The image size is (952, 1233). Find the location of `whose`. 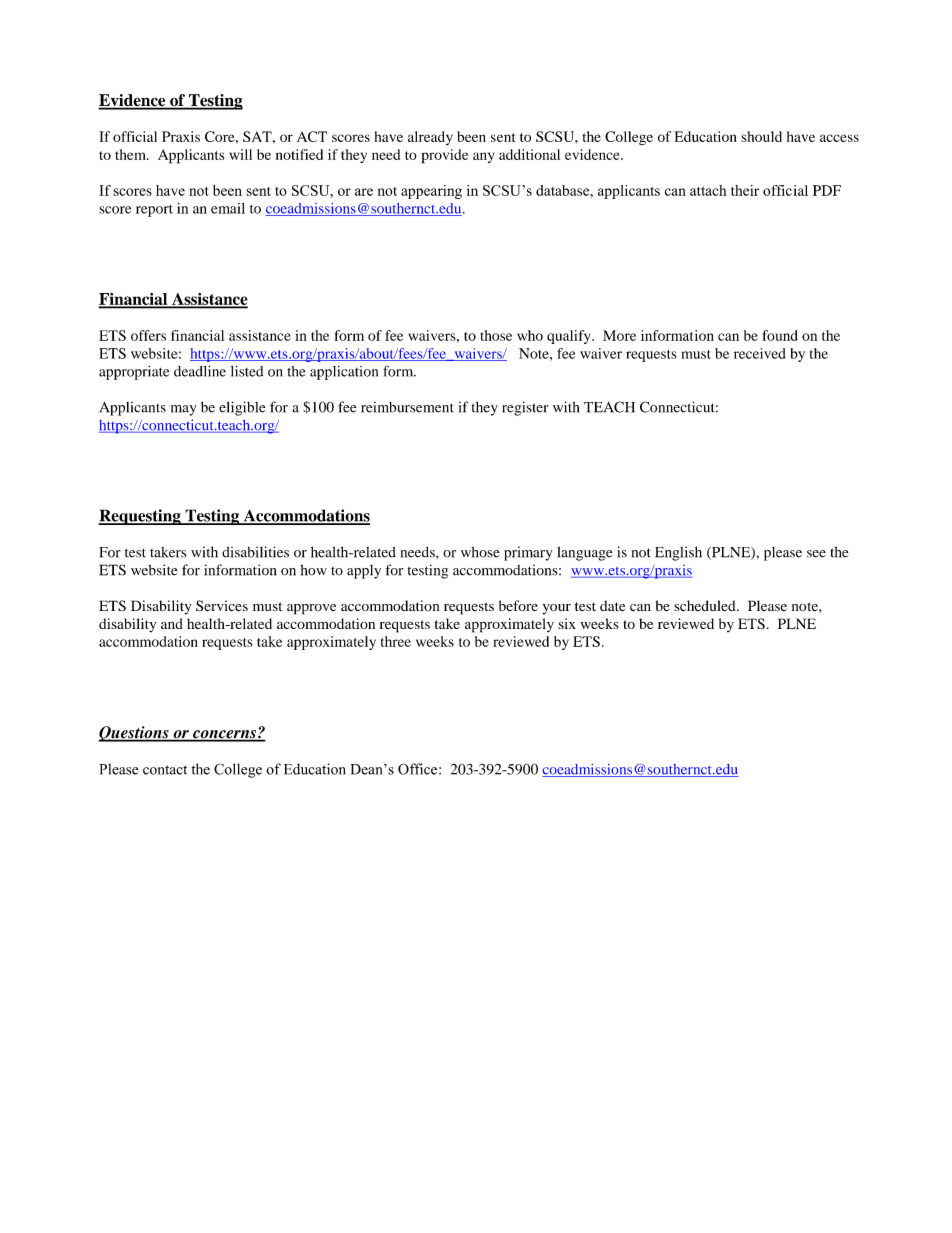

whose is located at coordinates (480, 552).
